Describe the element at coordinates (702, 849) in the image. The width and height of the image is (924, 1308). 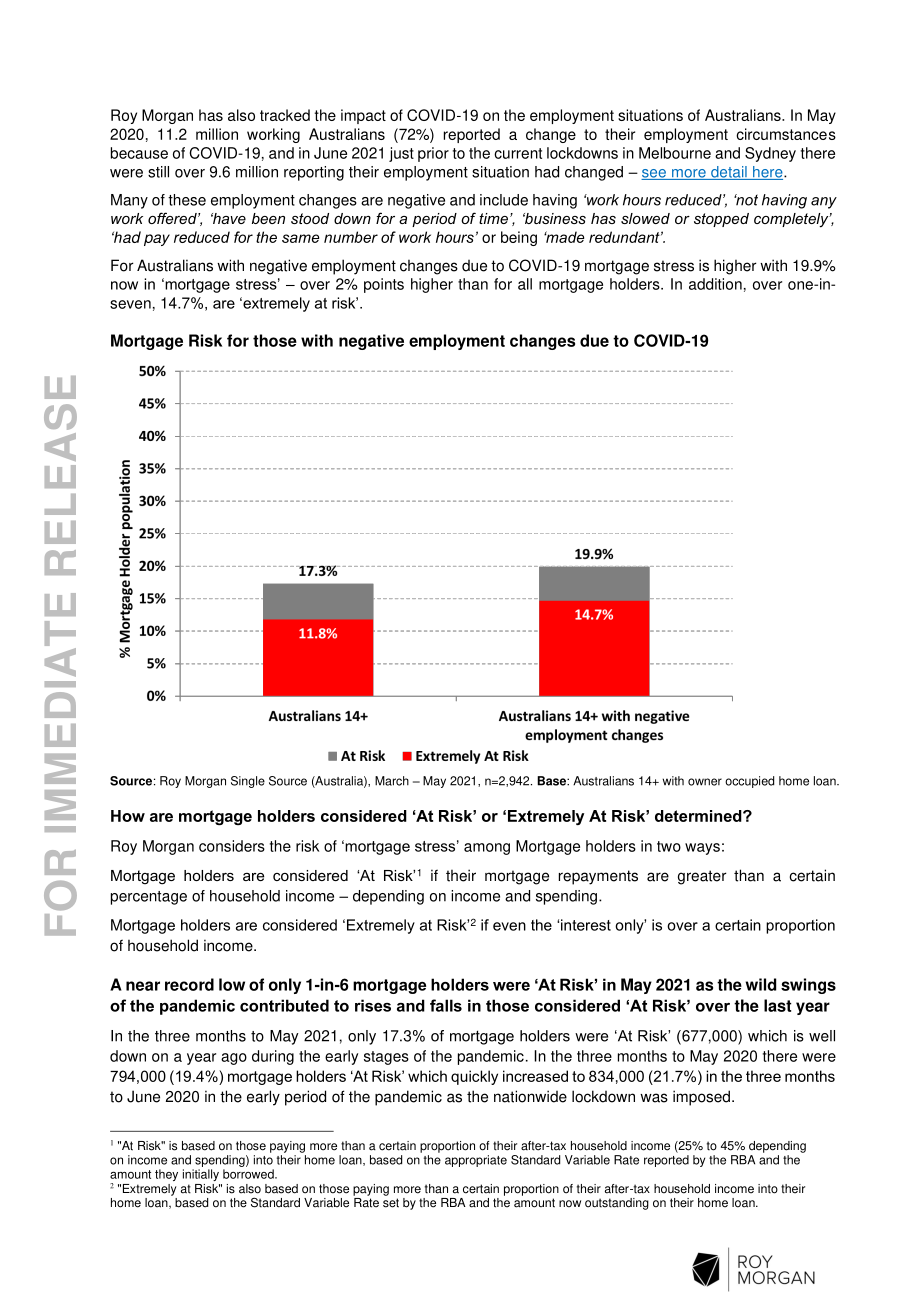
I see `ways` at that location.
